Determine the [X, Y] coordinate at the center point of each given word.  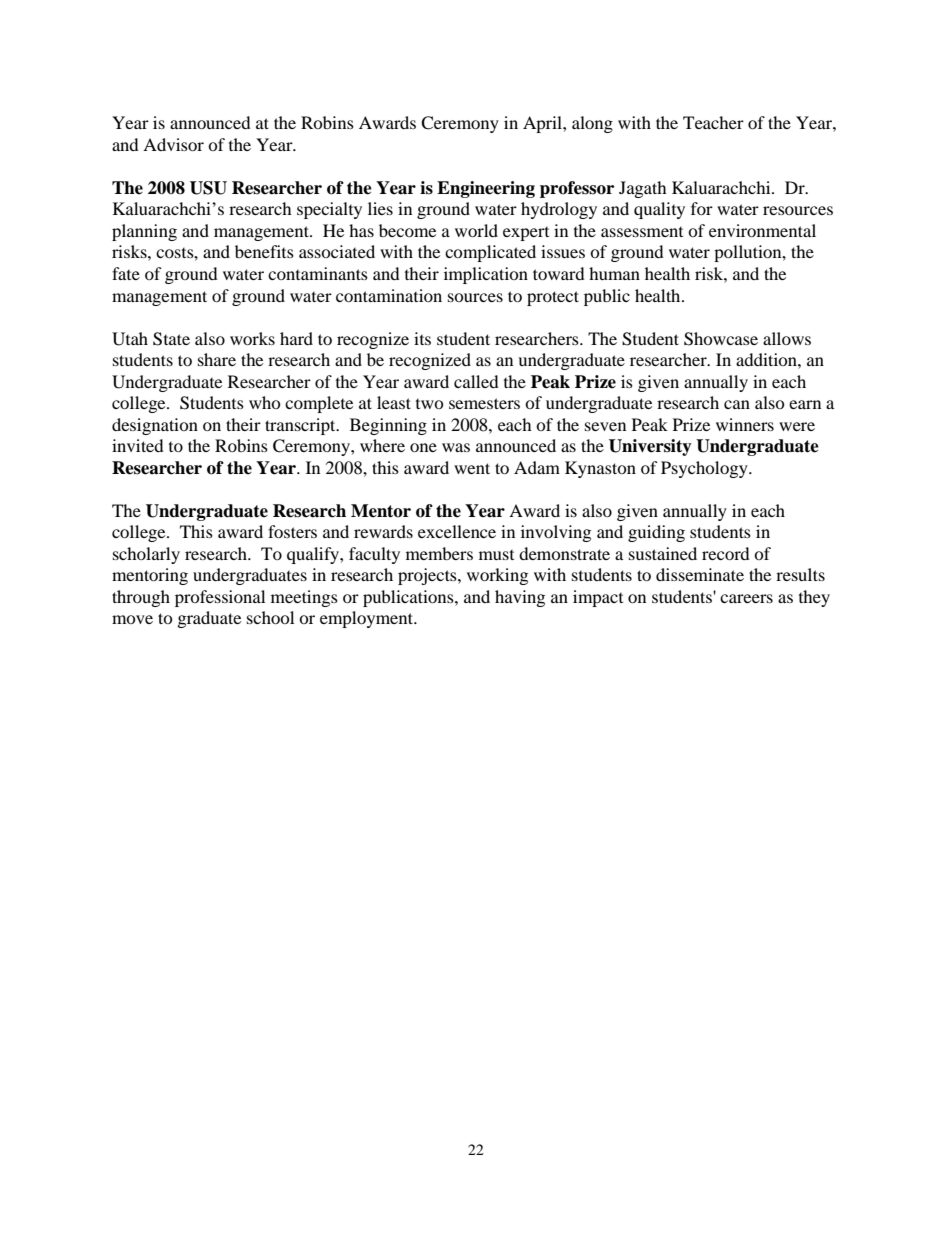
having [520, 598]
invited [138, 445]
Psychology [705, 469]
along [592, 124]
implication [486, 275]
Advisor [173, 144]
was [456, 447]
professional [220, 598]
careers [746, 598]
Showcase [721, 339]
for [702, 208]
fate [126, 273]
